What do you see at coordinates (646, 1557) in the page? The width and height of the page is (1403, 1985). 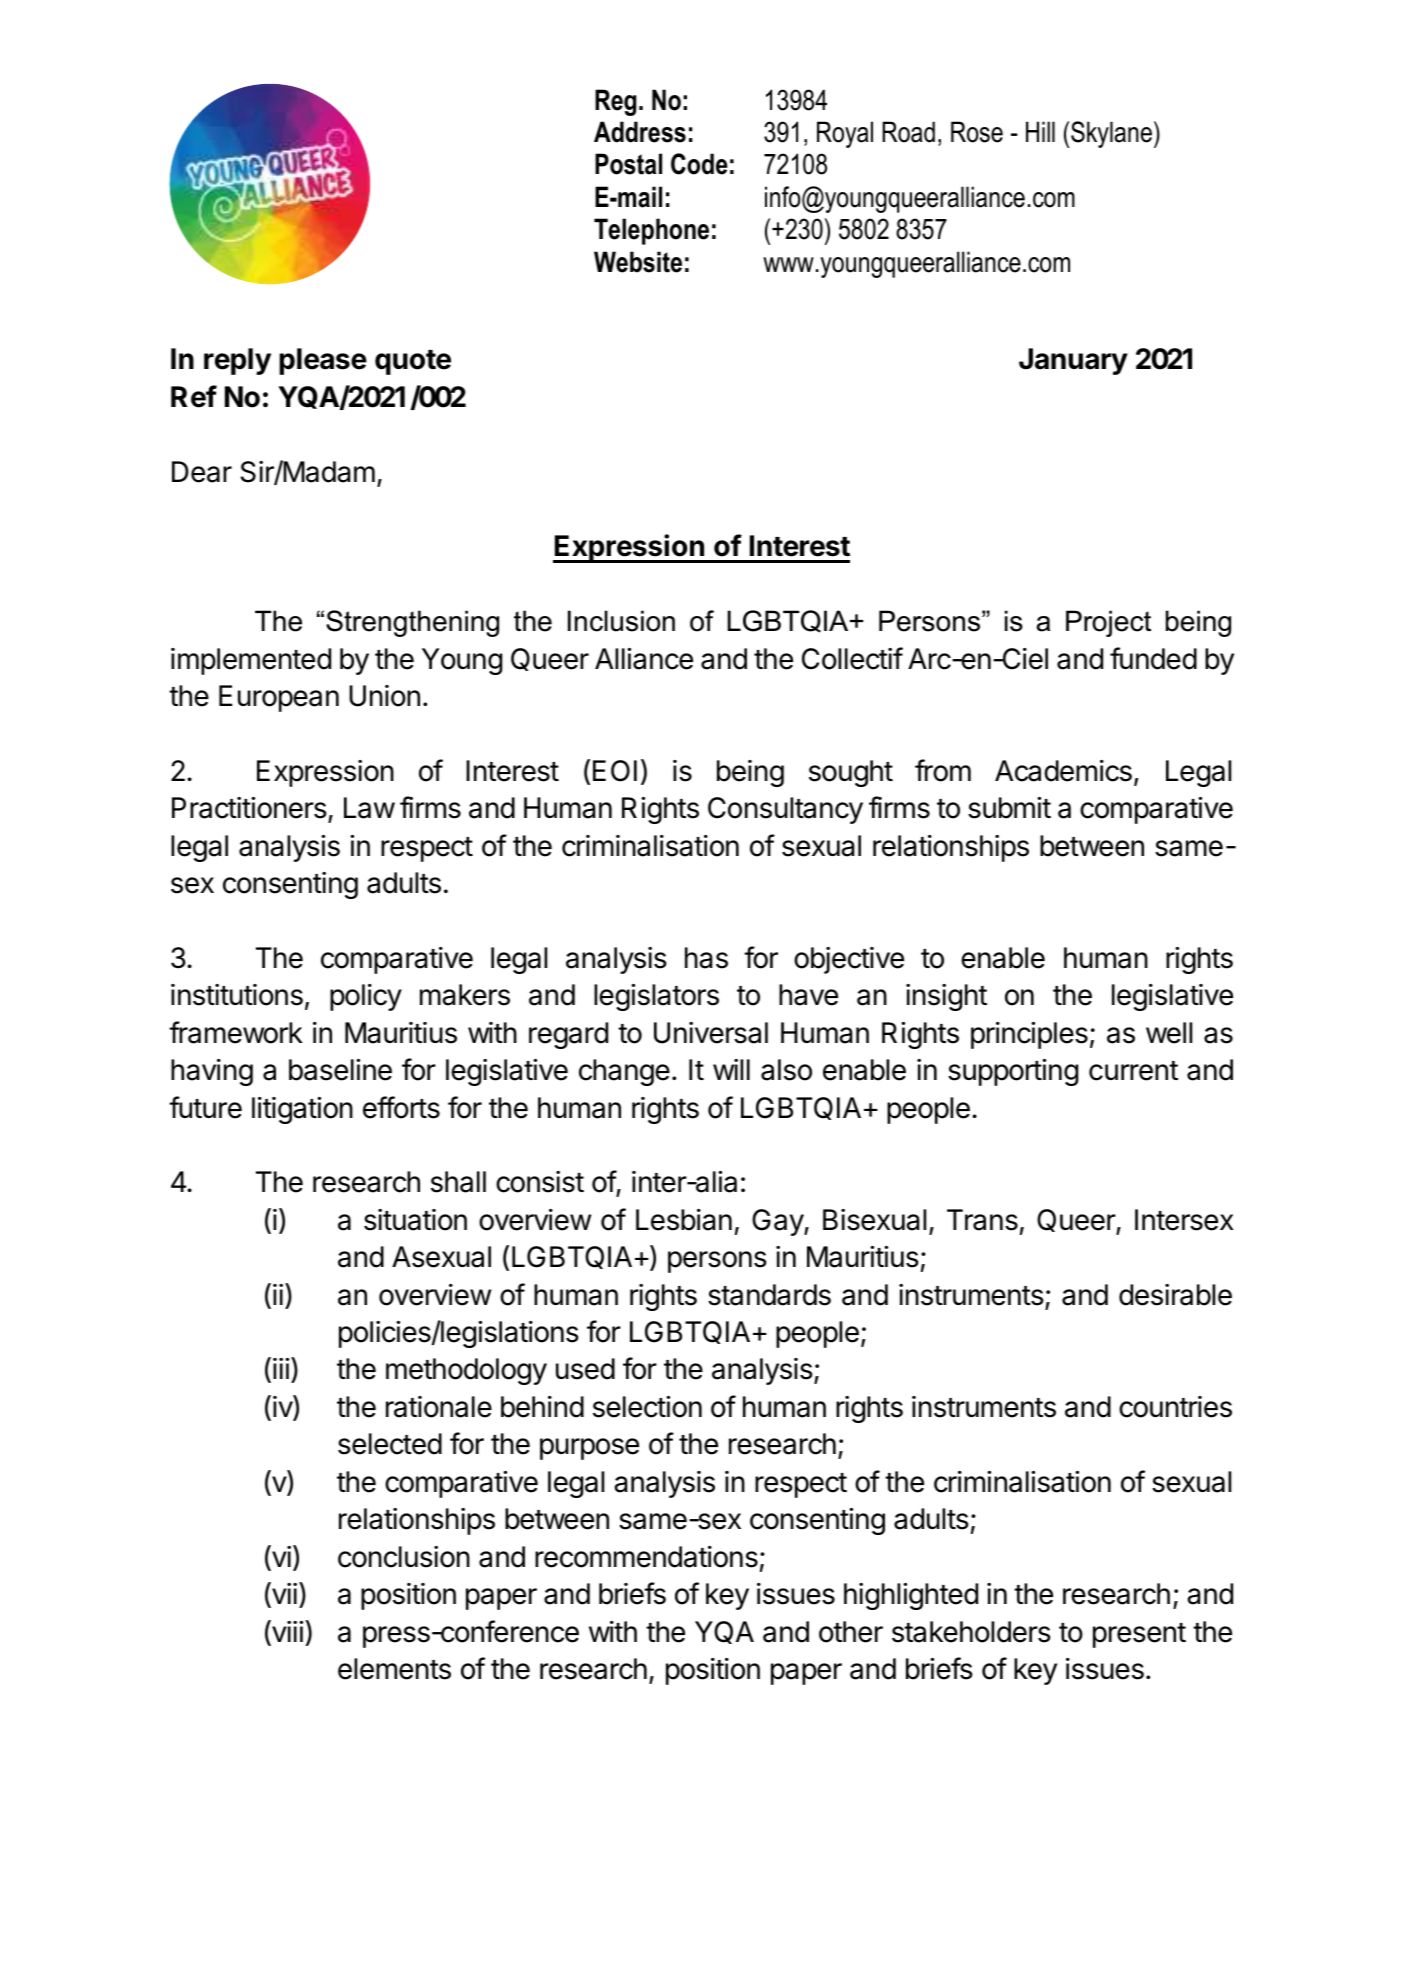 I see `recommendations` at bounding box center [646, 1557].
